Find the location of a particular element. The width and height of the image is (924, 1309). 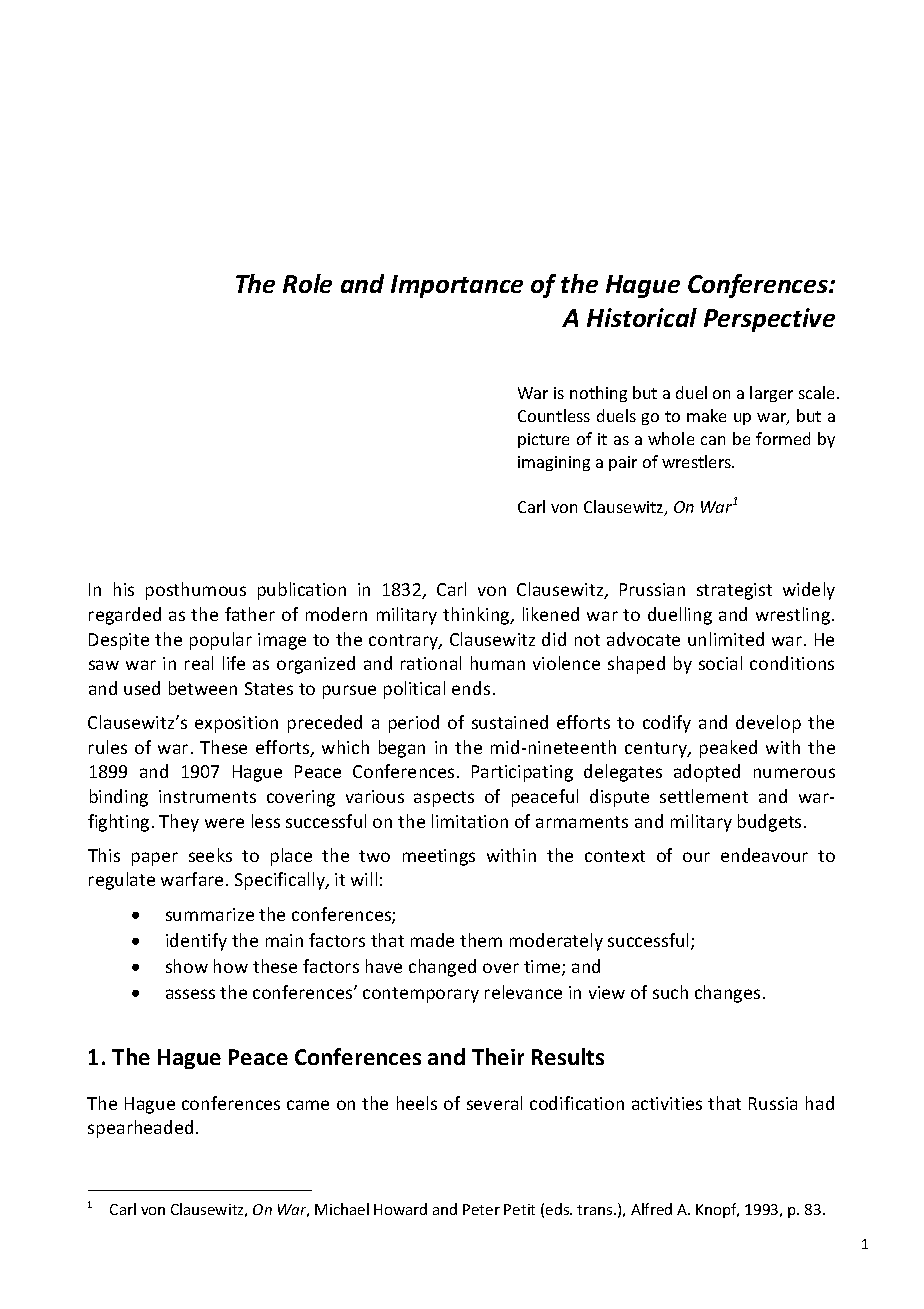

Peter is located at coordinates (481, 1209).
